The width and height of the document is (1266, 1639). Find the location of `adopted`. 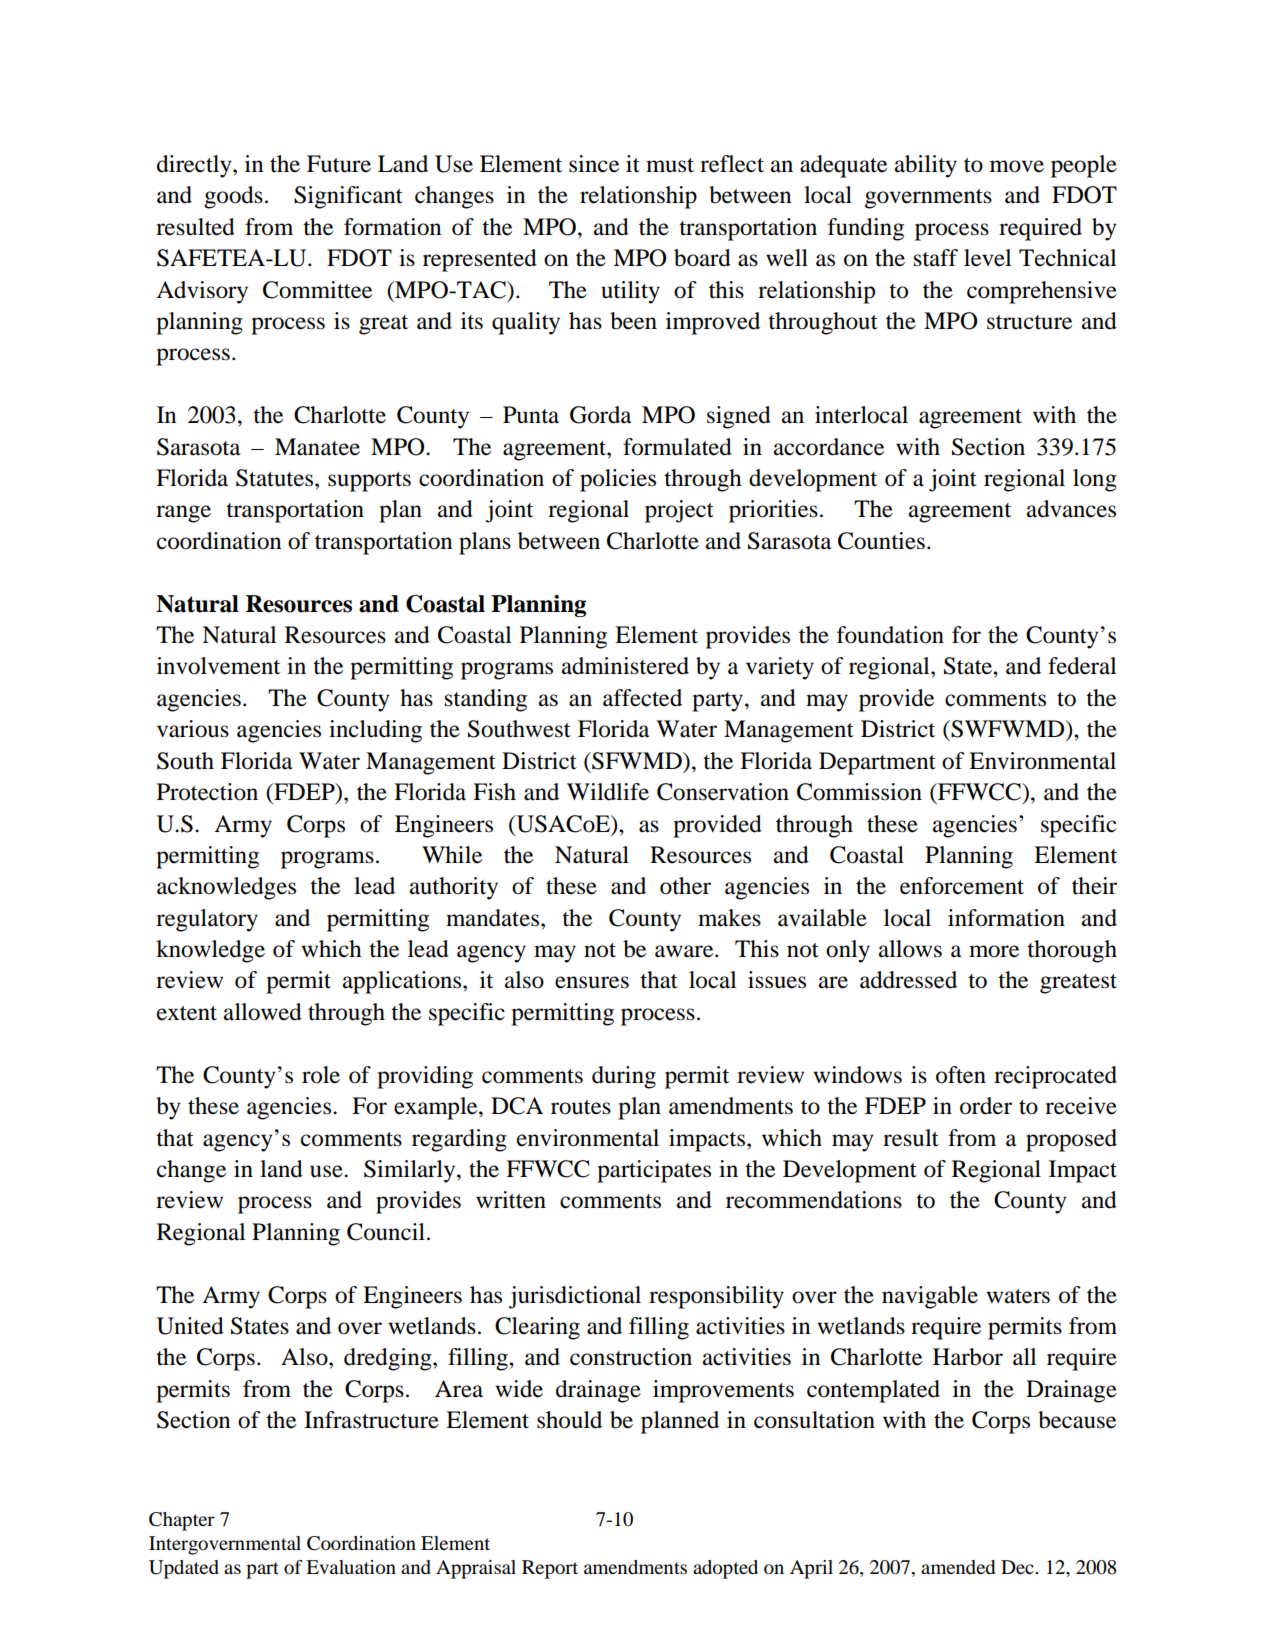

adopted is located at coordinates (725, 1569).
